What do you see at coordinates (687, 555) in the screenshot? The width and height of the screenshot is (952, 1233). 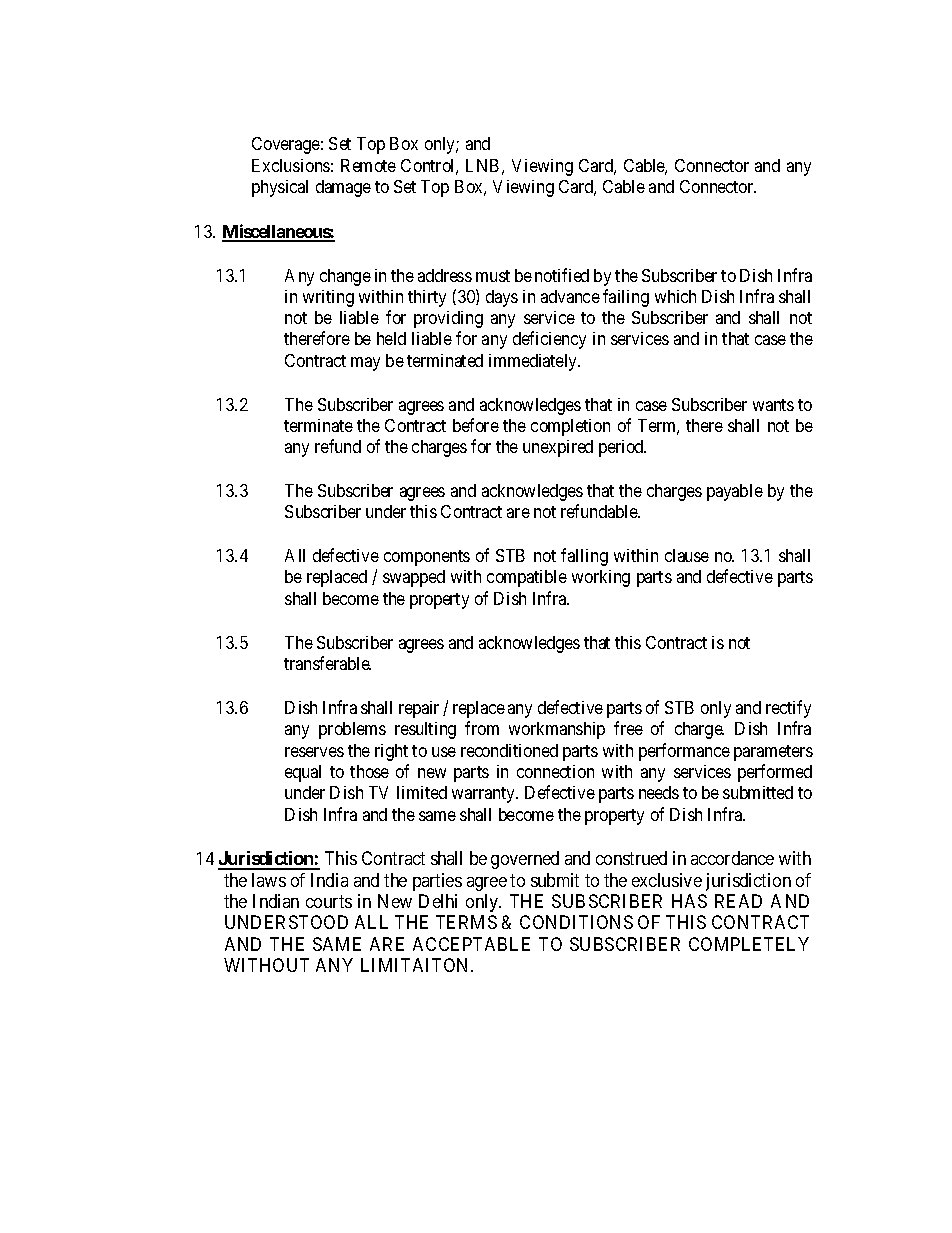 I see `clause` at bounding box center [687, 555].
